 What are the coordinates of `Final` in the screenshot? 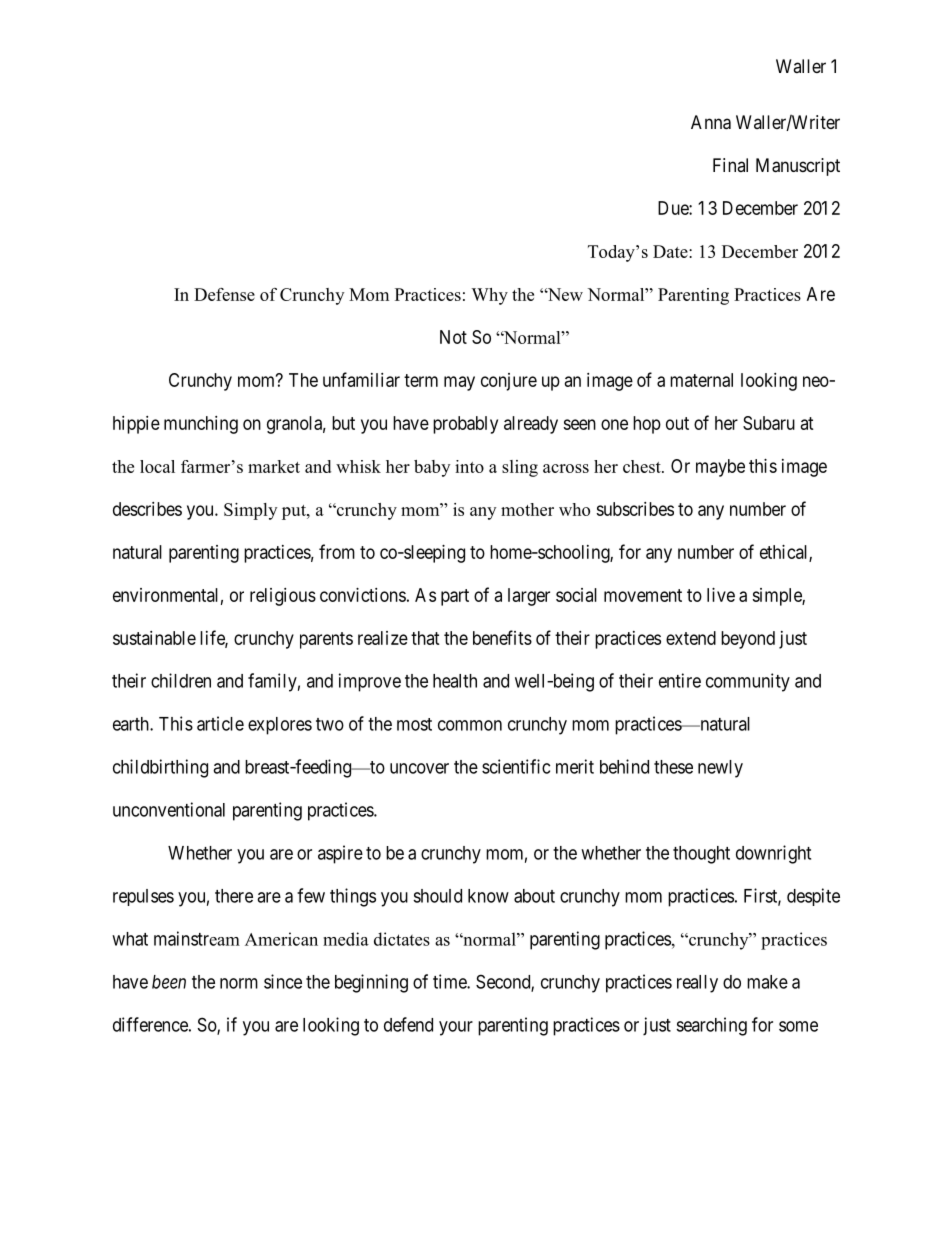 It's located at (730, 165).
